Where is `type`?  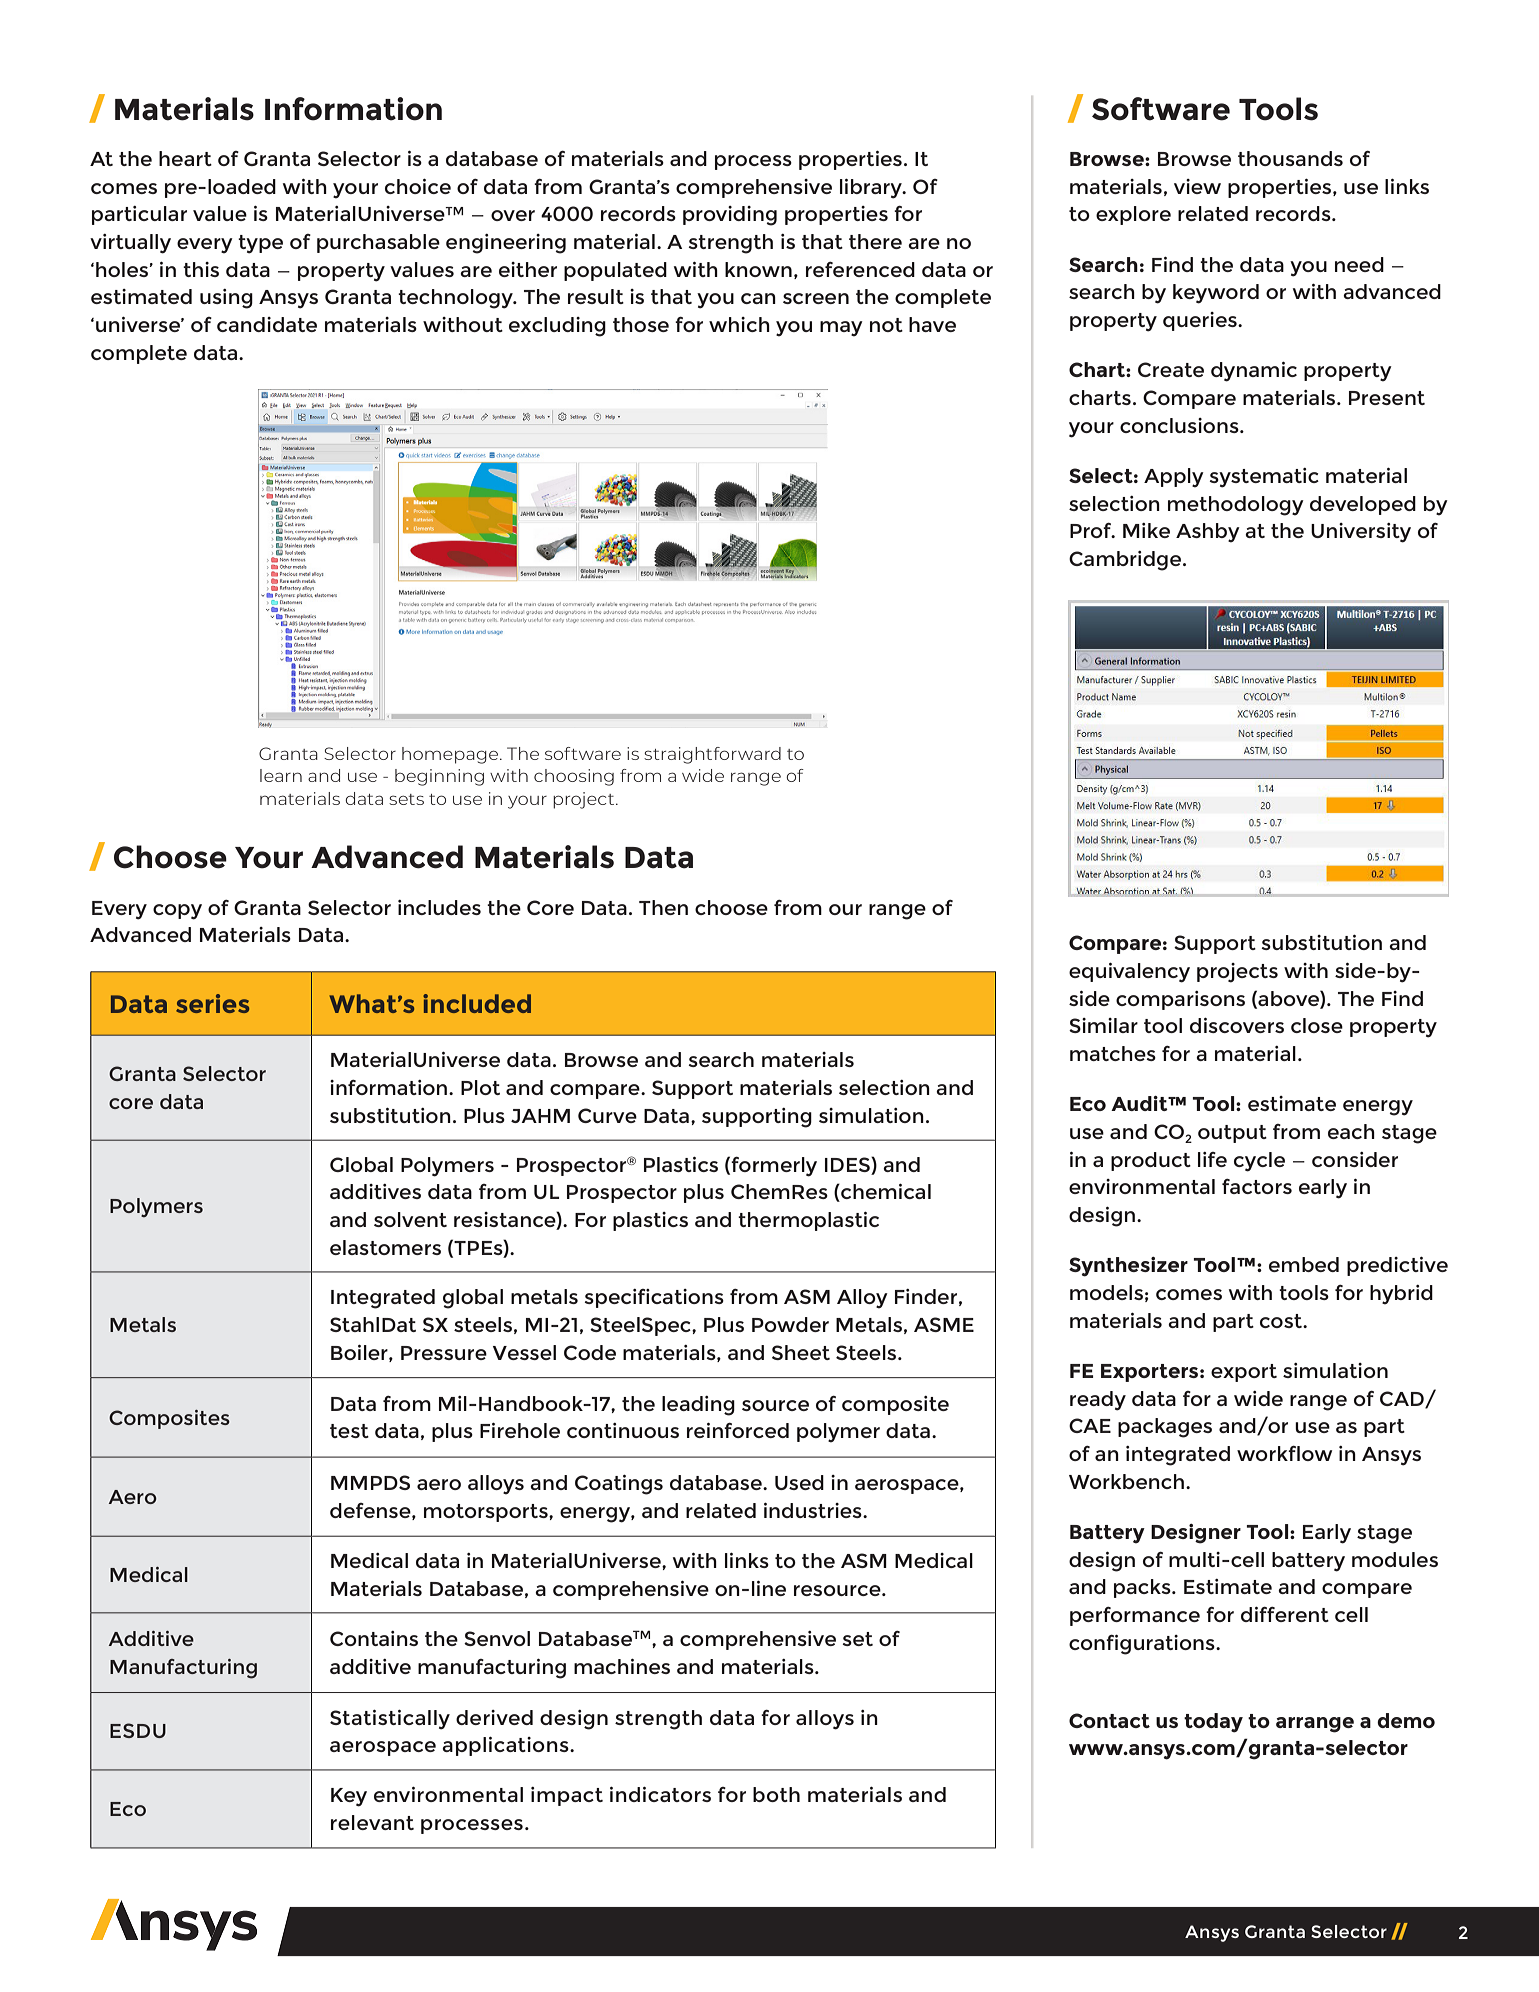
type is located at coordinates (260, 244).
